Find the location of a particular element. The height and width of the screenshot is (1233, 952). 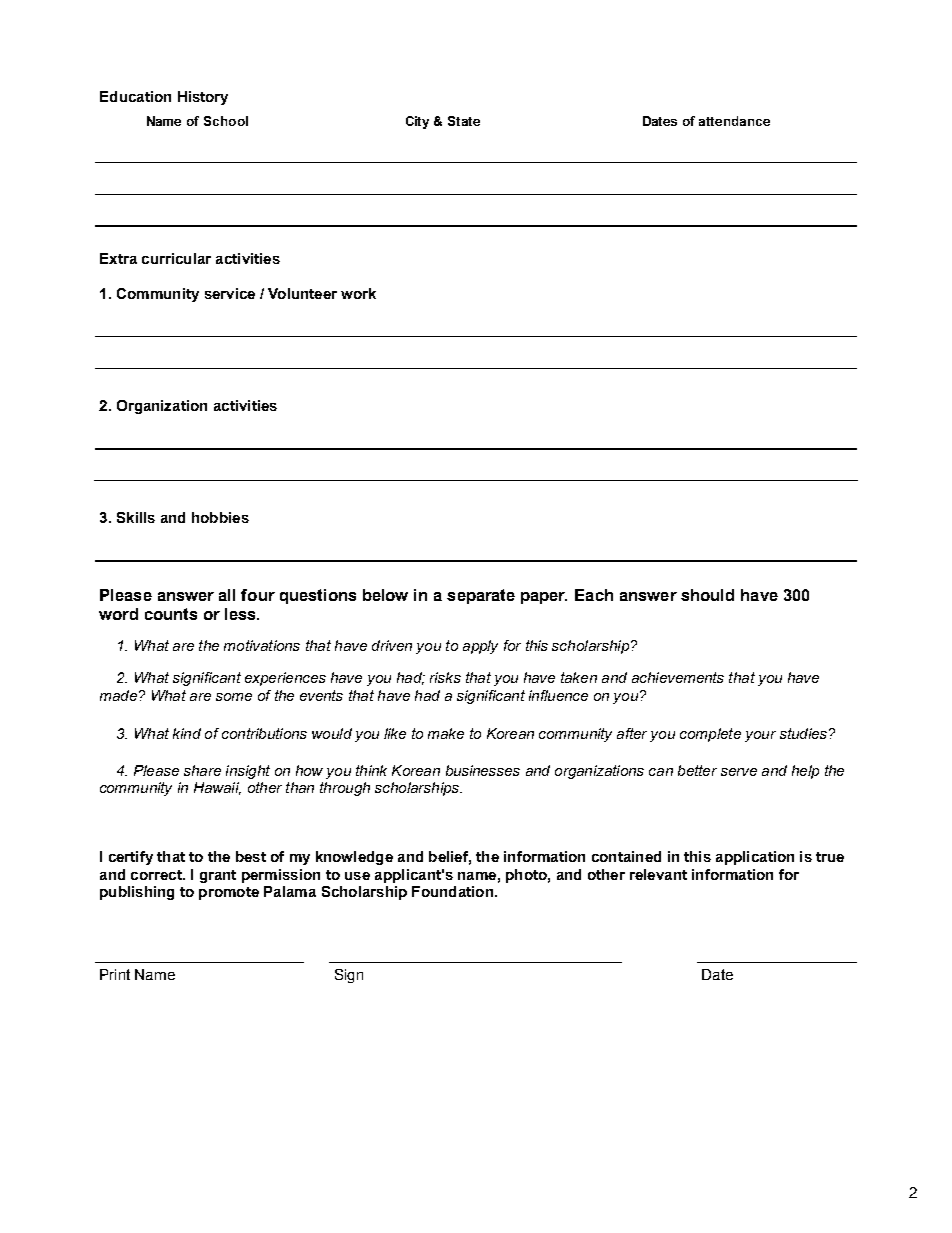

attendance is located at coordinates (734, 121).
